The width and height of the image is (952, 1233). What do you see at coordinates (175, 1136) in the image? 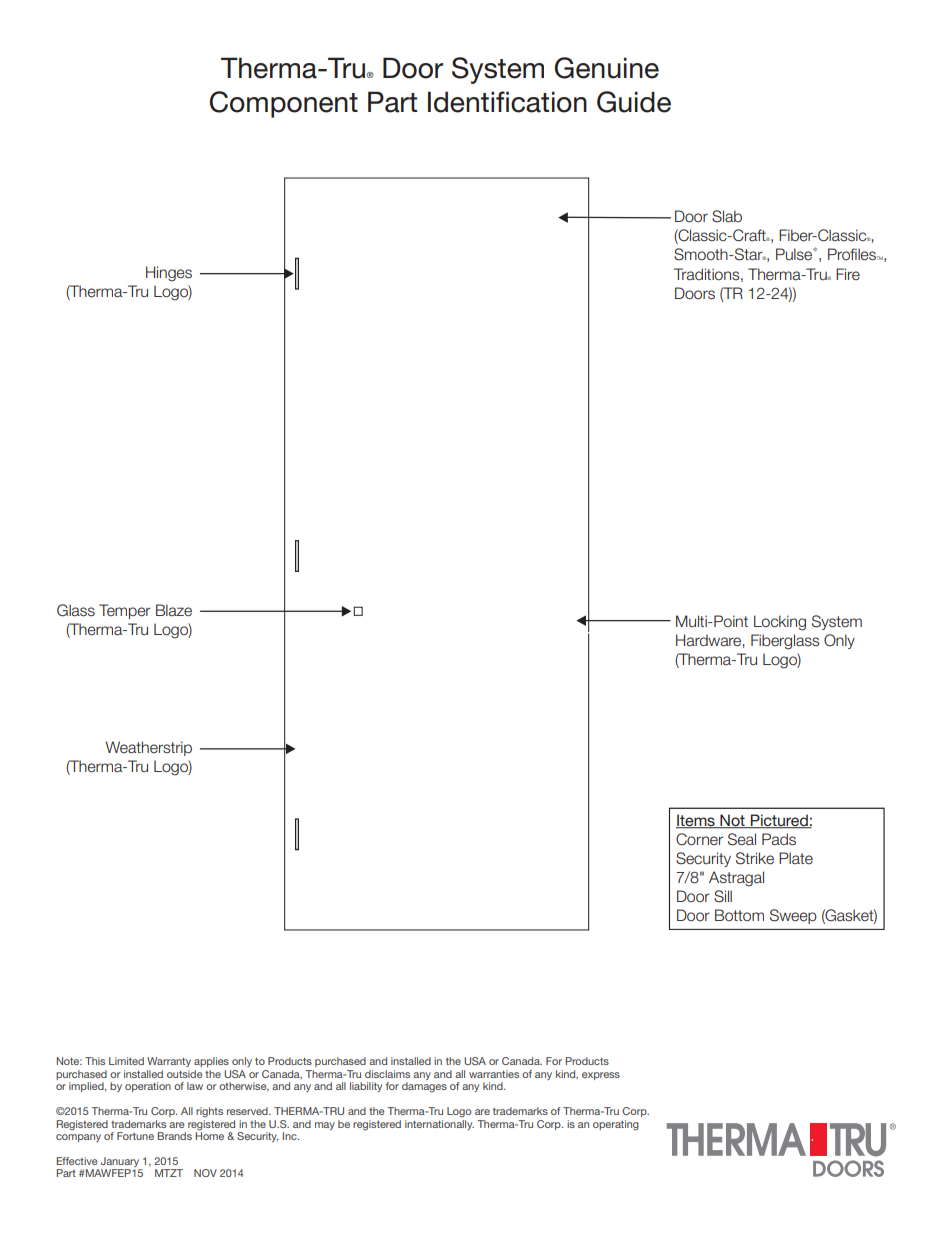
I see `Brands` at bounding box center [175, 1136].
